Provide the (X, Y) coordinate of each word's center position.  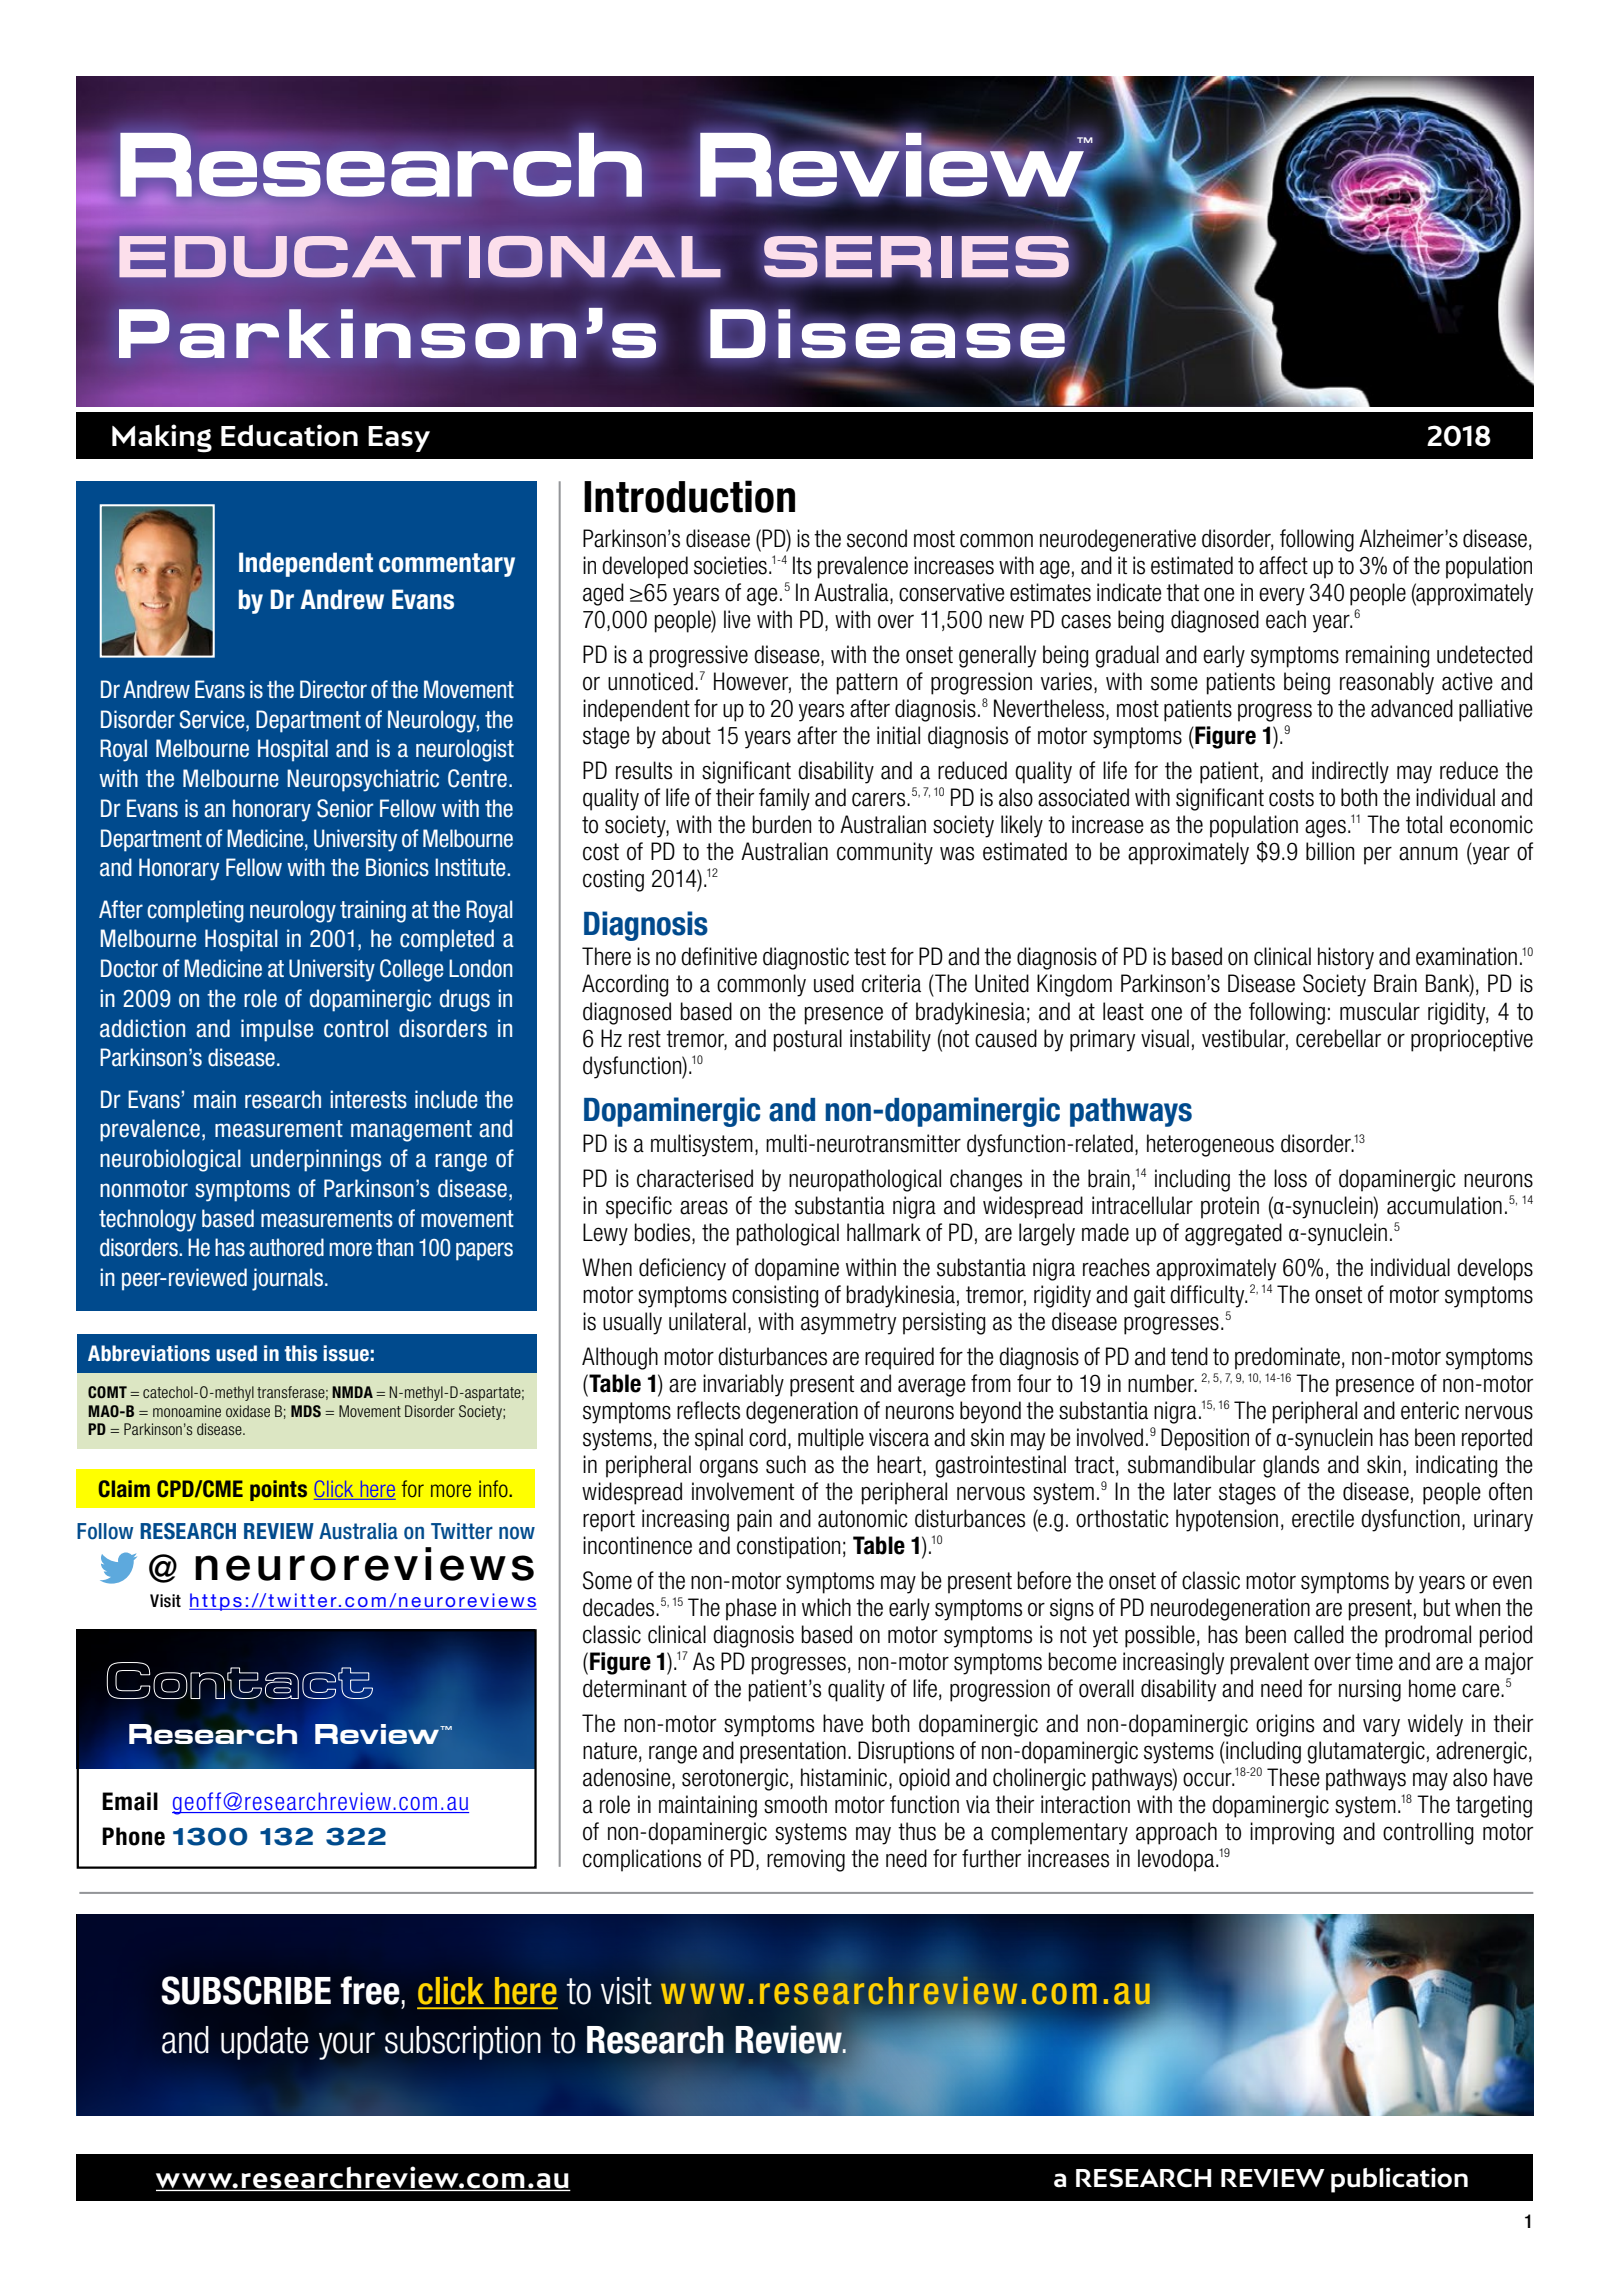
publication (1399, 2180)
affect (1283, 565)
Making (162, 438)
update (265, 2043)
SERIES (916, 257)
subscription (463, 2043)
